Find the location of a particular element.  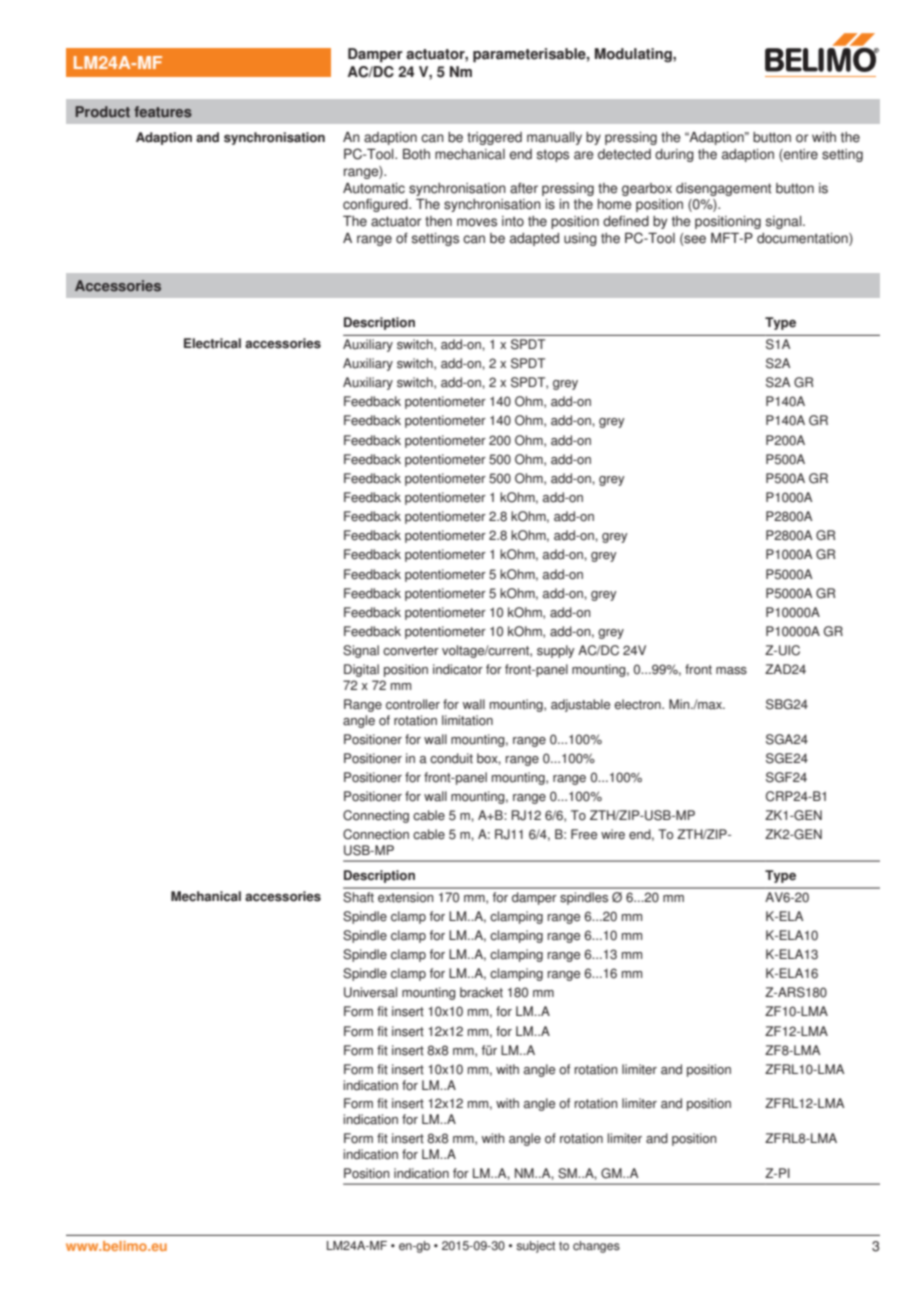

converter is located at coordinates (411, 651).
